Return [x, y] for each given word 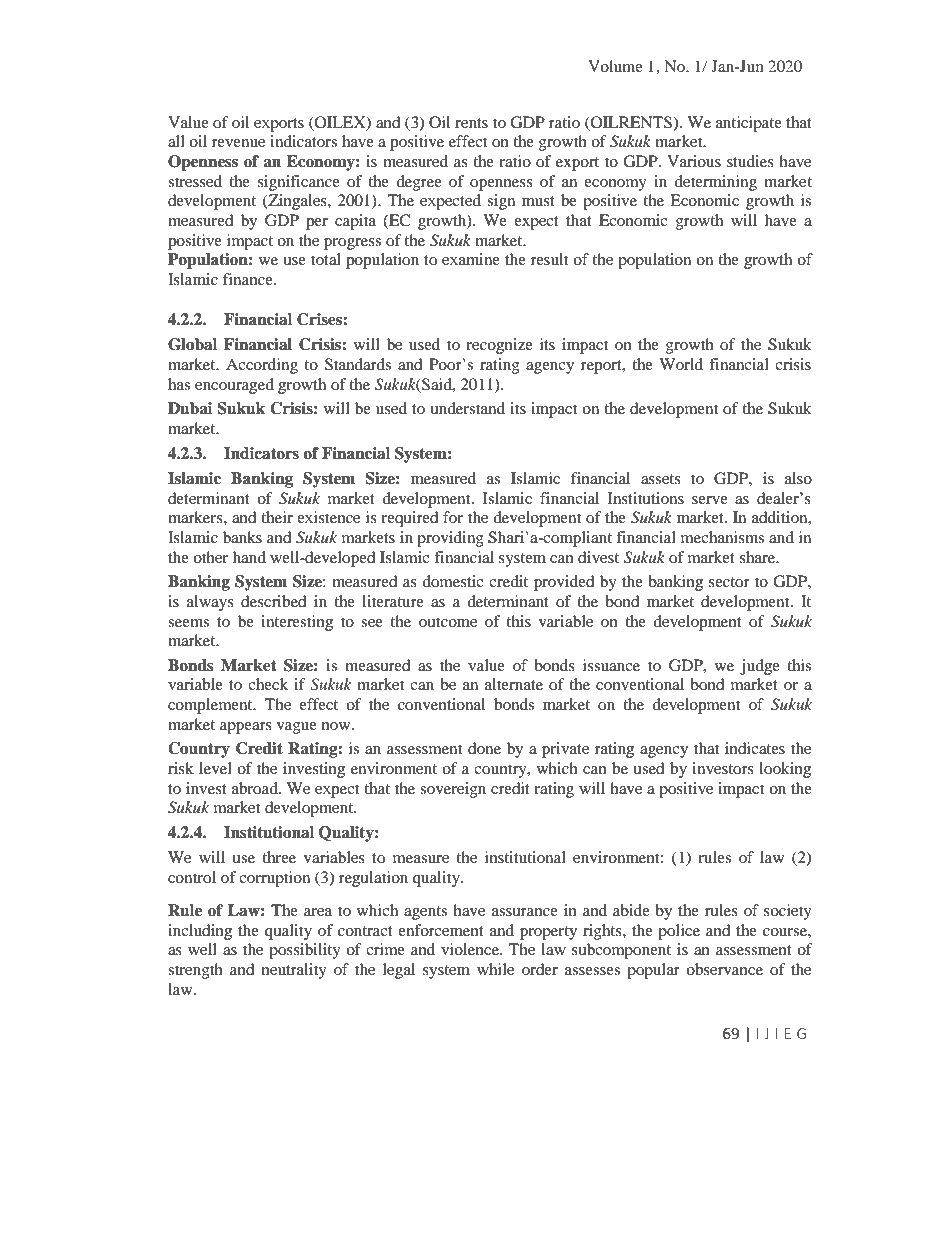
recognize [499, 346]
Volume [615, 66]
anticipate [749, 124]
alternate [514, 684]
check [268, 684]
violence [471, 949]
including [200, 932]
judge [760, 667]
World [681, 364]
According [262, 366]
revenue [238, 143]
